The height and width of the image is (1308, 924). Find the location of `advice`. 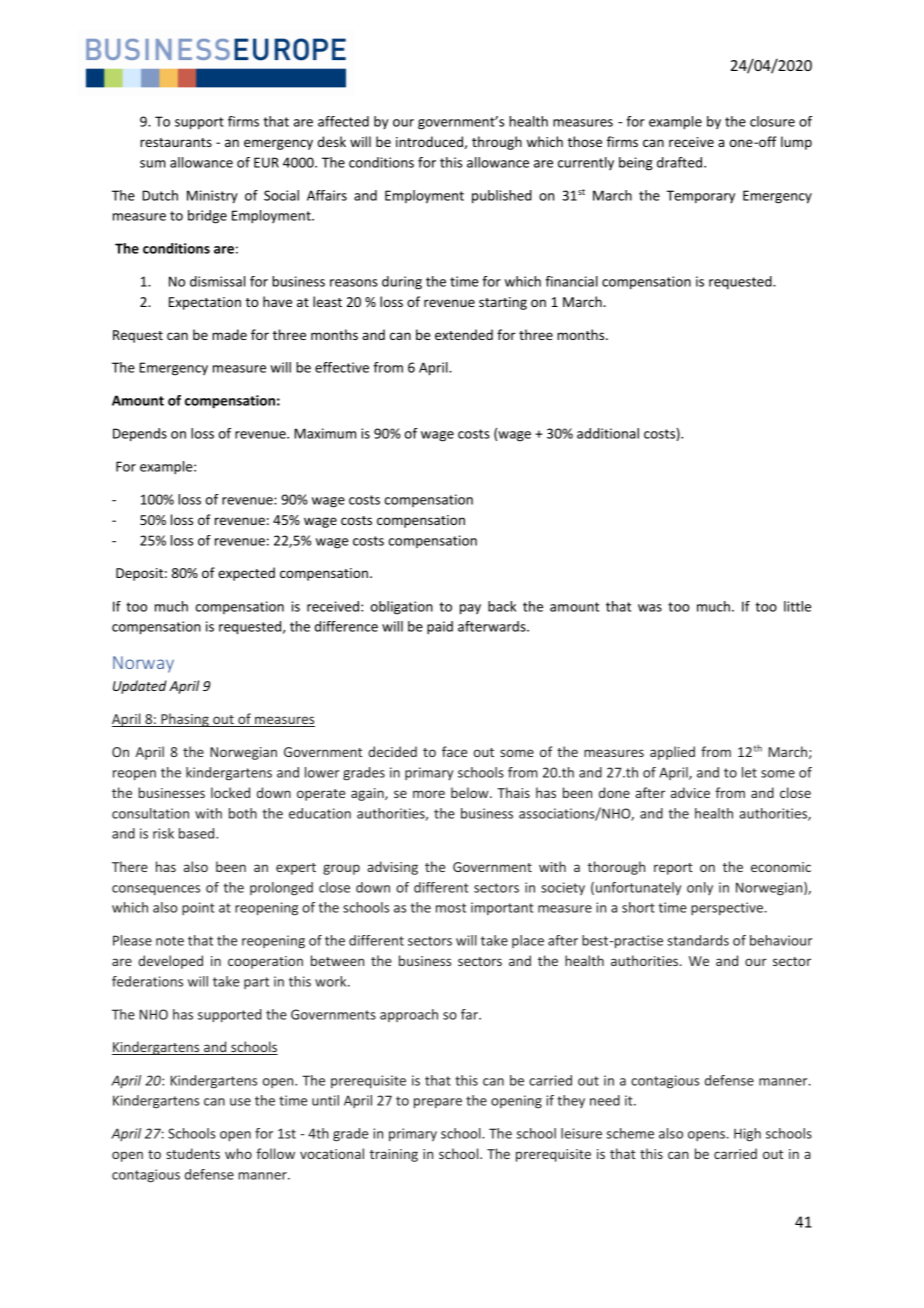

advice is located at coordinates (690, 792).
